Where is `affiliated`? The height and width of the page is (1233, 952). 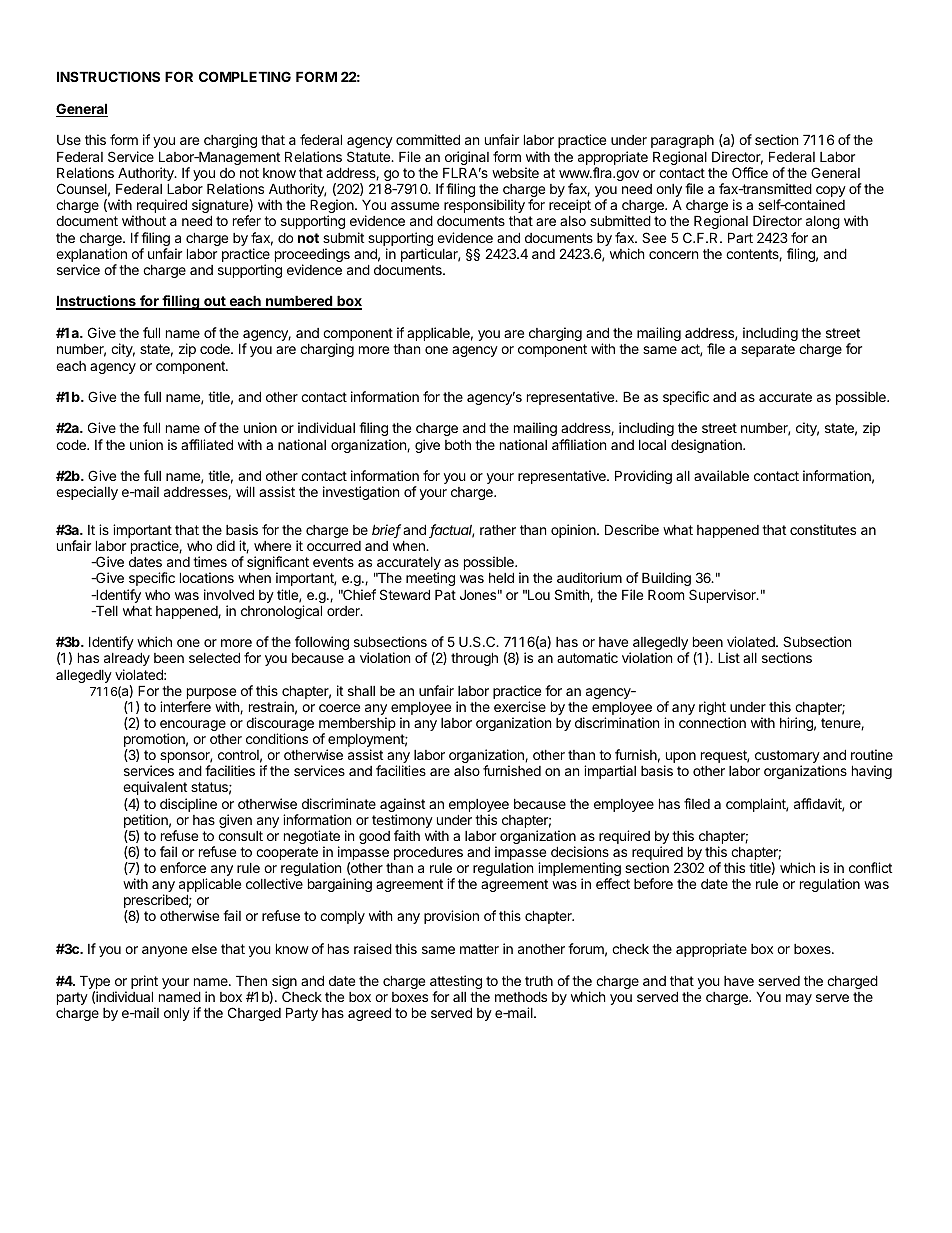 affiliated is located at coordinates (207, 444).
